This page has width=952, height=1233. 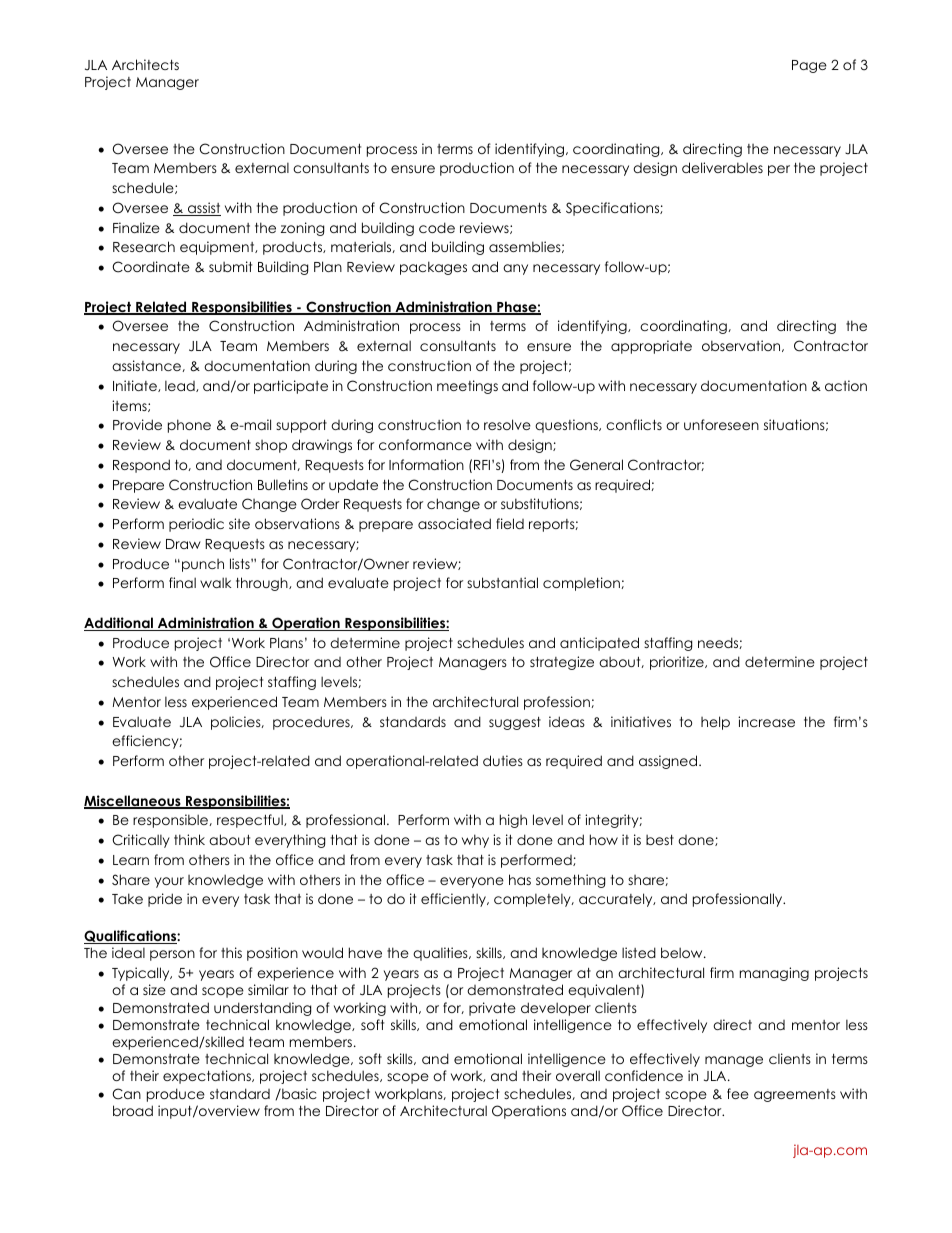 What do you see at coordinates (230, 266) in the page?
I see `submit` at bounding box center [230, 266].
